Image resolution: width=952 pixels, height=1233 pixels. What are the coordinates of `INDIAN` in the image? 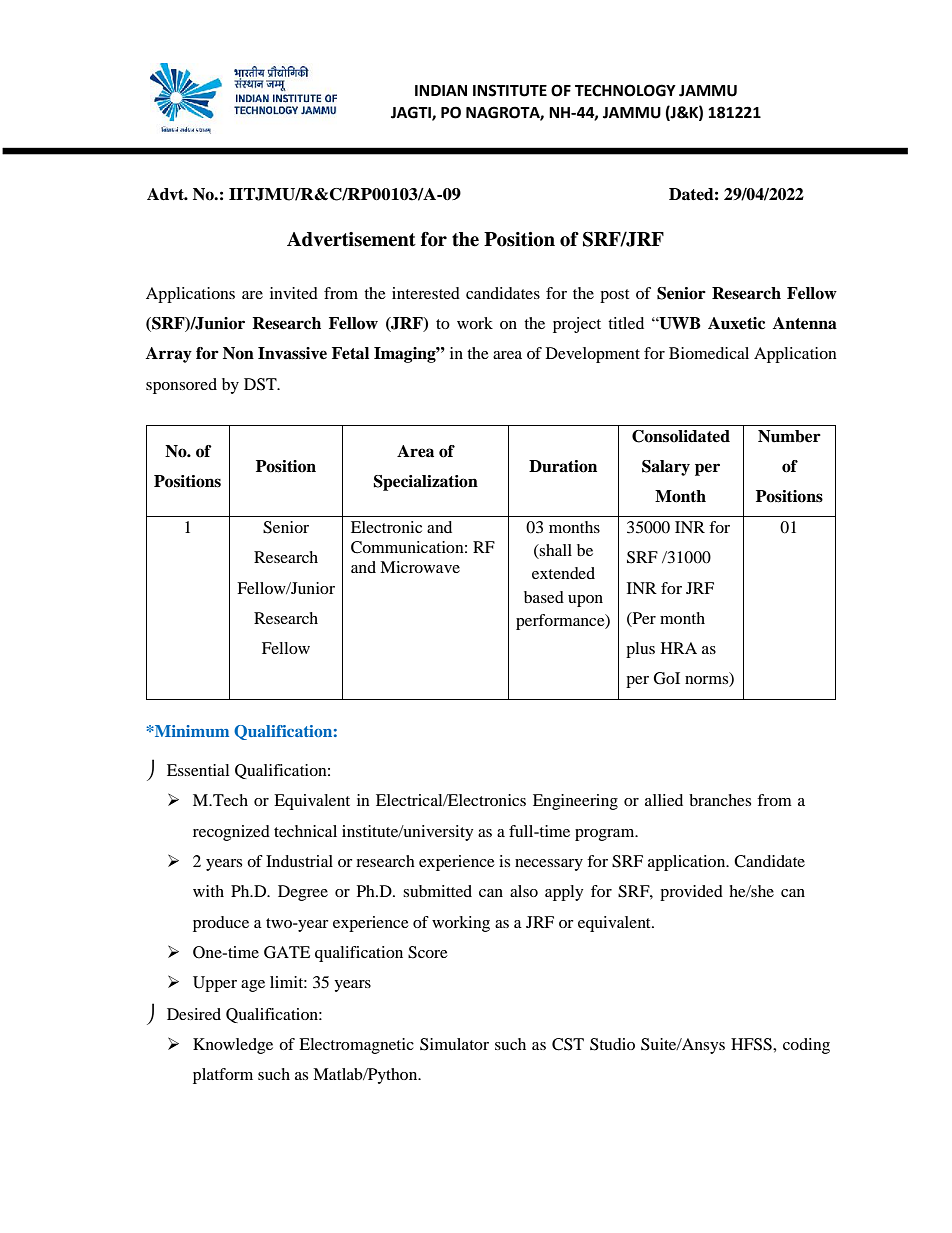 It's located at (441, 90).
